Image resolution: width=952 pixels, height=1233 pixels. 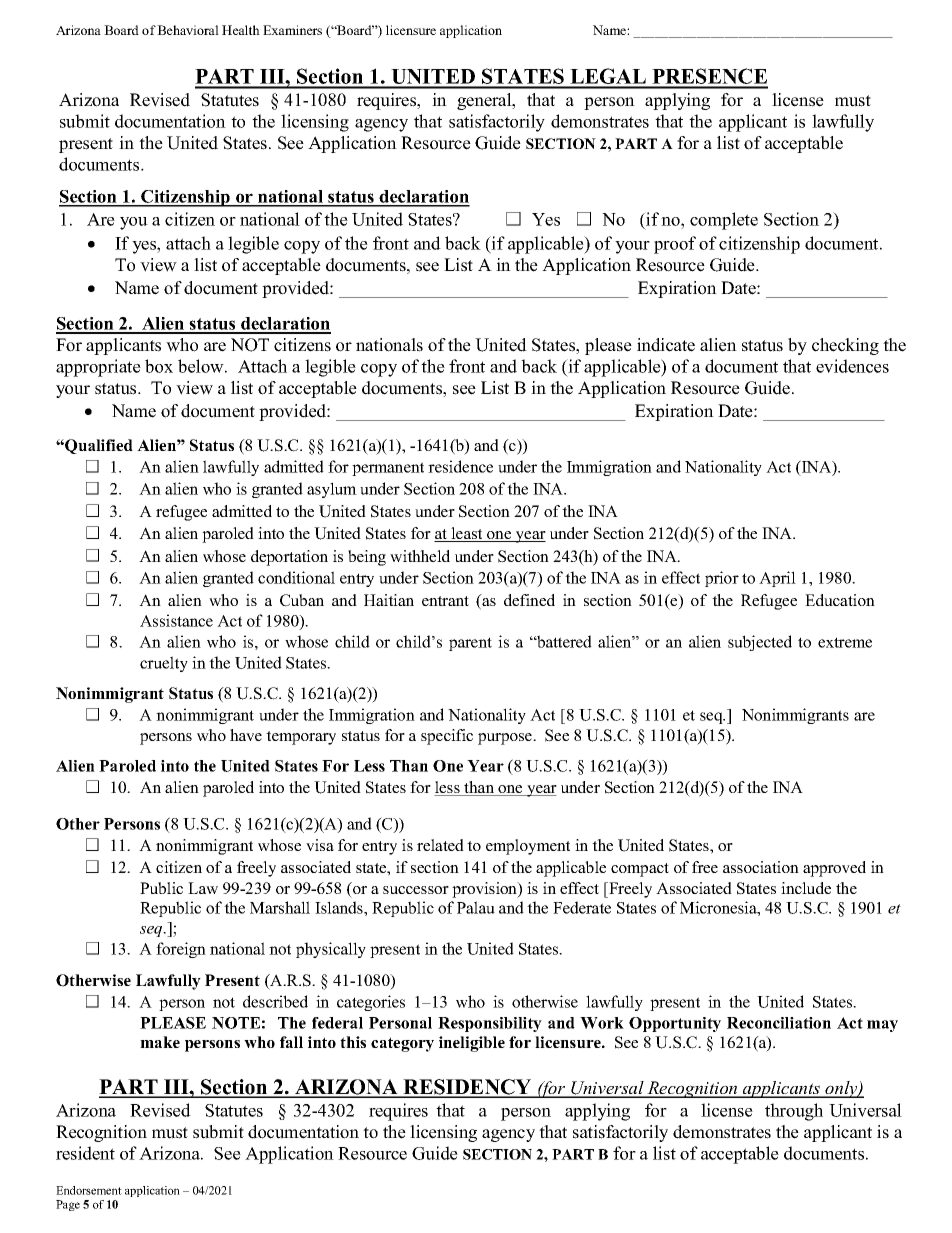 What do you see at coordinates (724, 221) in the screenshot?
I see `complete` at bounding box center [724, 221].
